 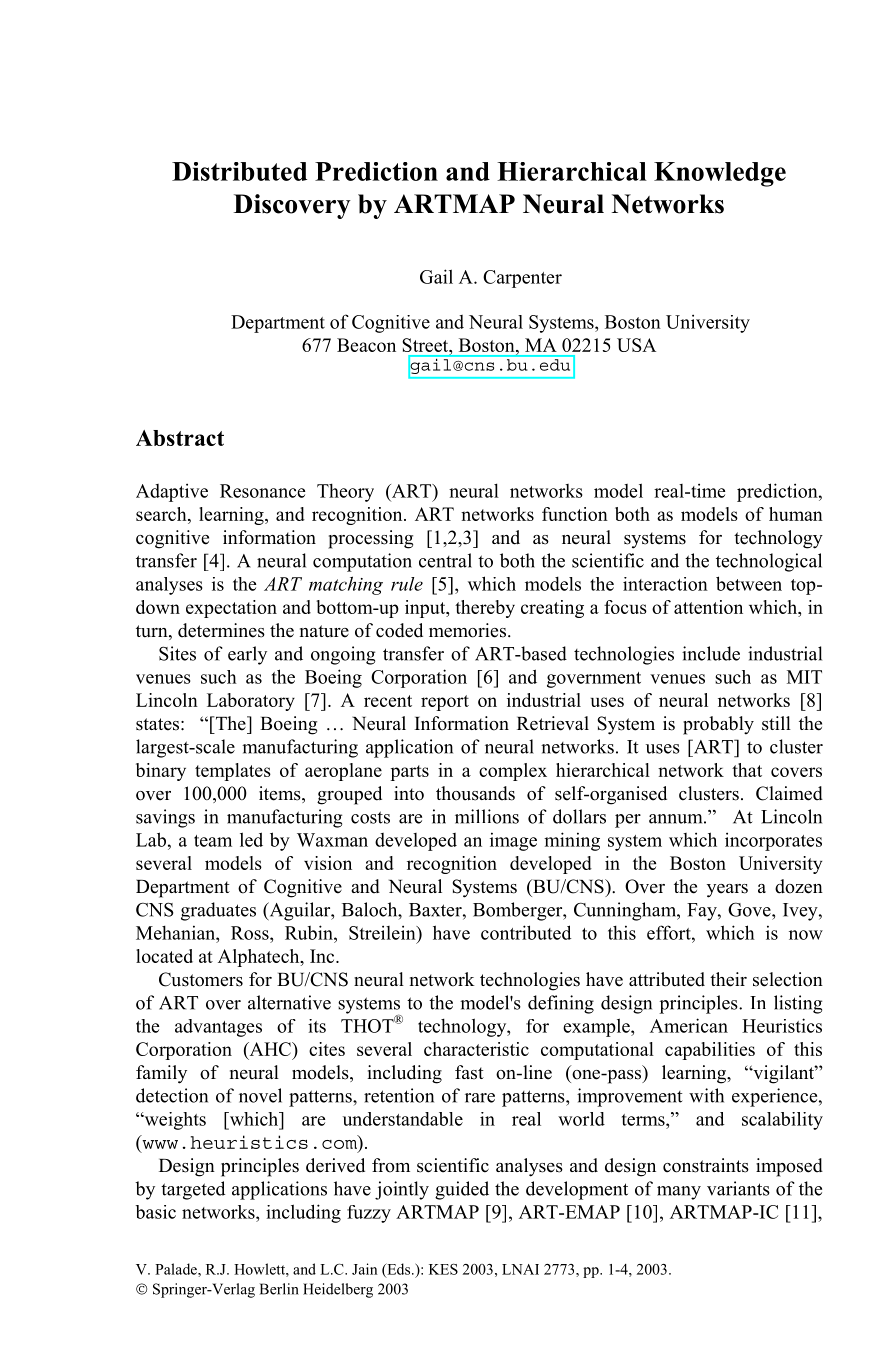 What do you see at coordinates (445, 703) in the screenshot?
I see `report` at bounding box center [445, 703].
